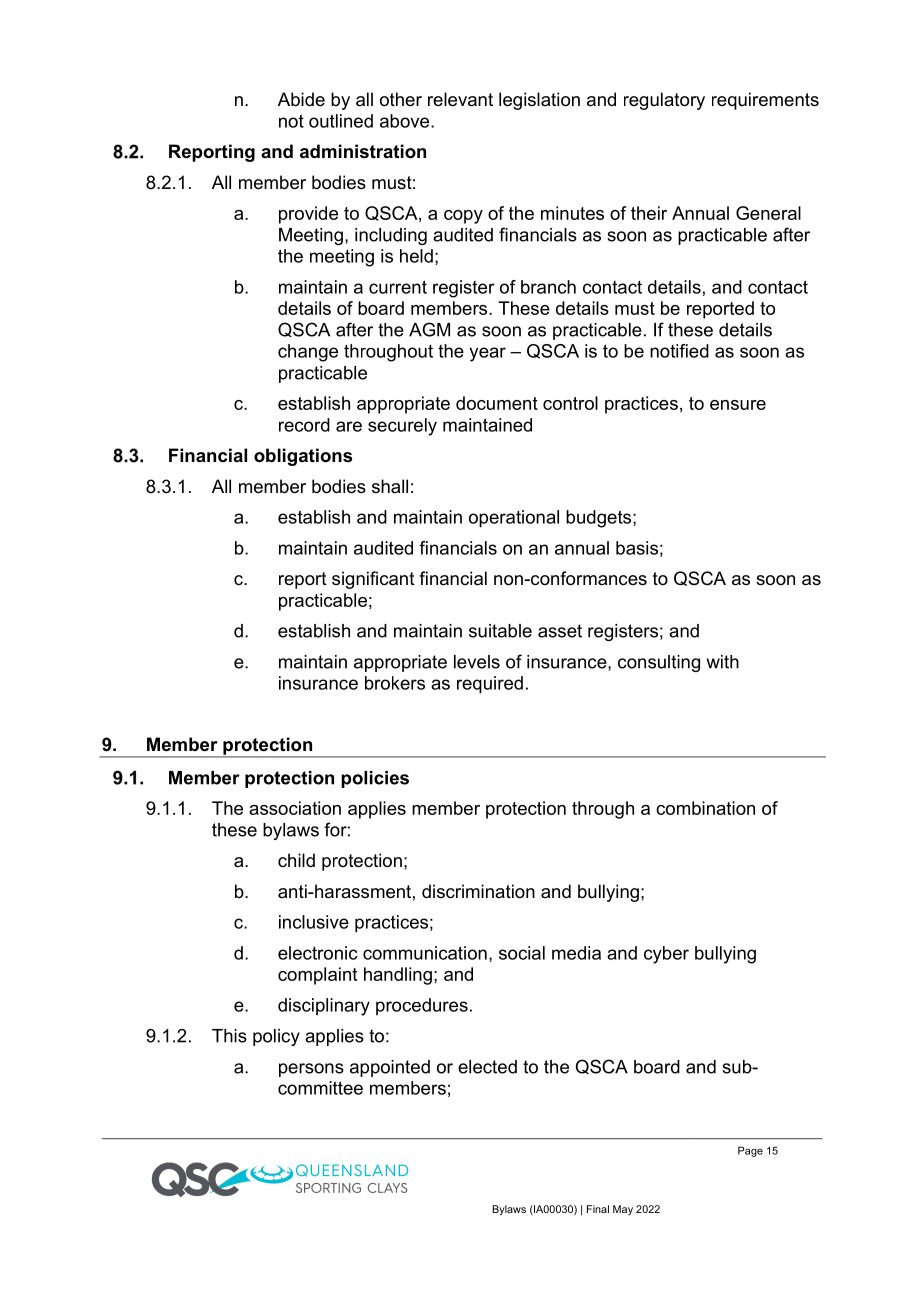 This document has height=1308, width=924. Describe the element at coordinates (738, 405) in the document. I see `ensure` at that location.
